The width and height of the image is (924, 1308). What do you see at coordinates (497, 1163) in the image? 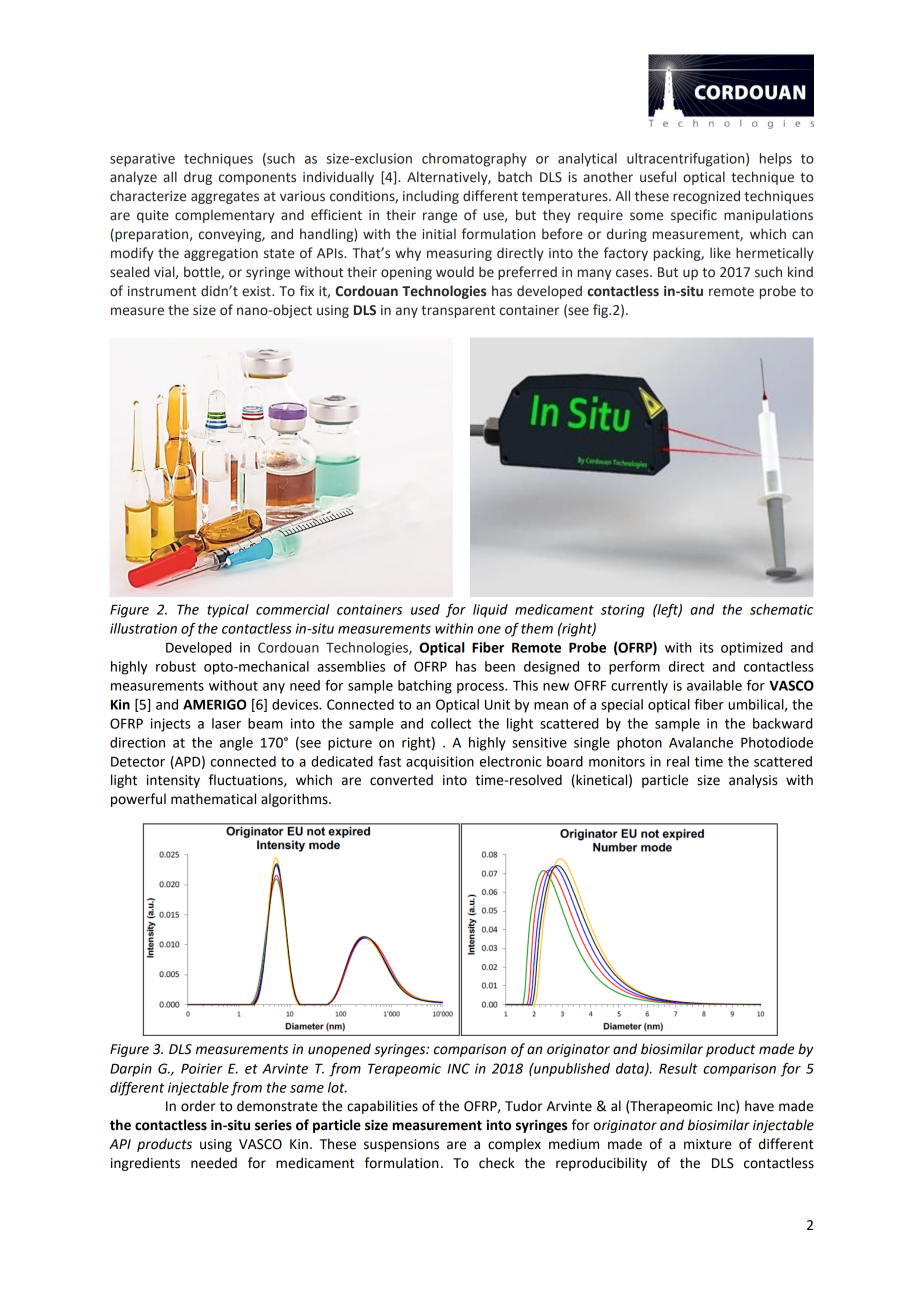
I see `check` at bounding box center [497, 1163].
